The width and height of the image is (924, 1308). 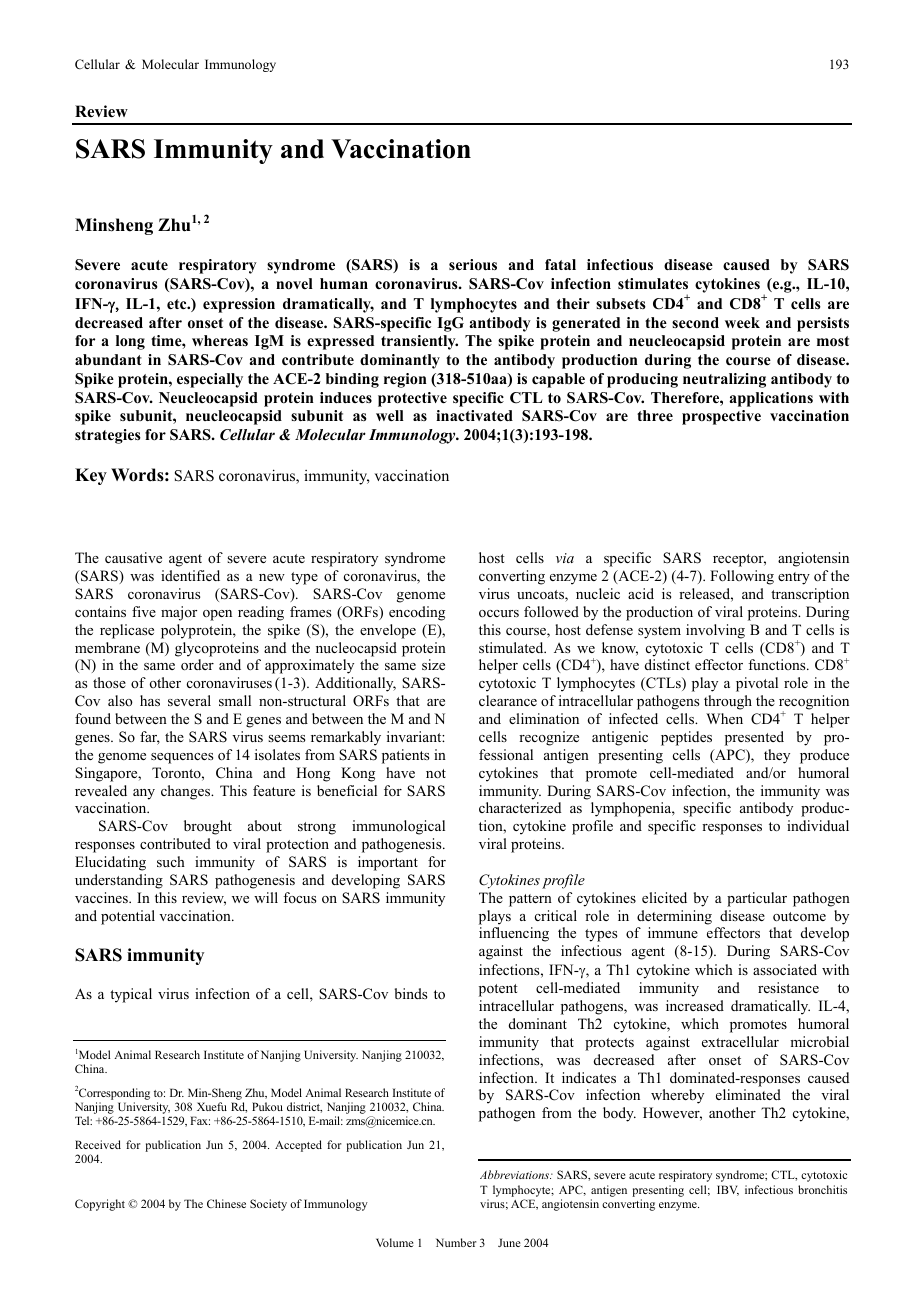 What do you see at coordinates (754, 738) in the image?
I see `presented` at bounding box center [754, 738].
